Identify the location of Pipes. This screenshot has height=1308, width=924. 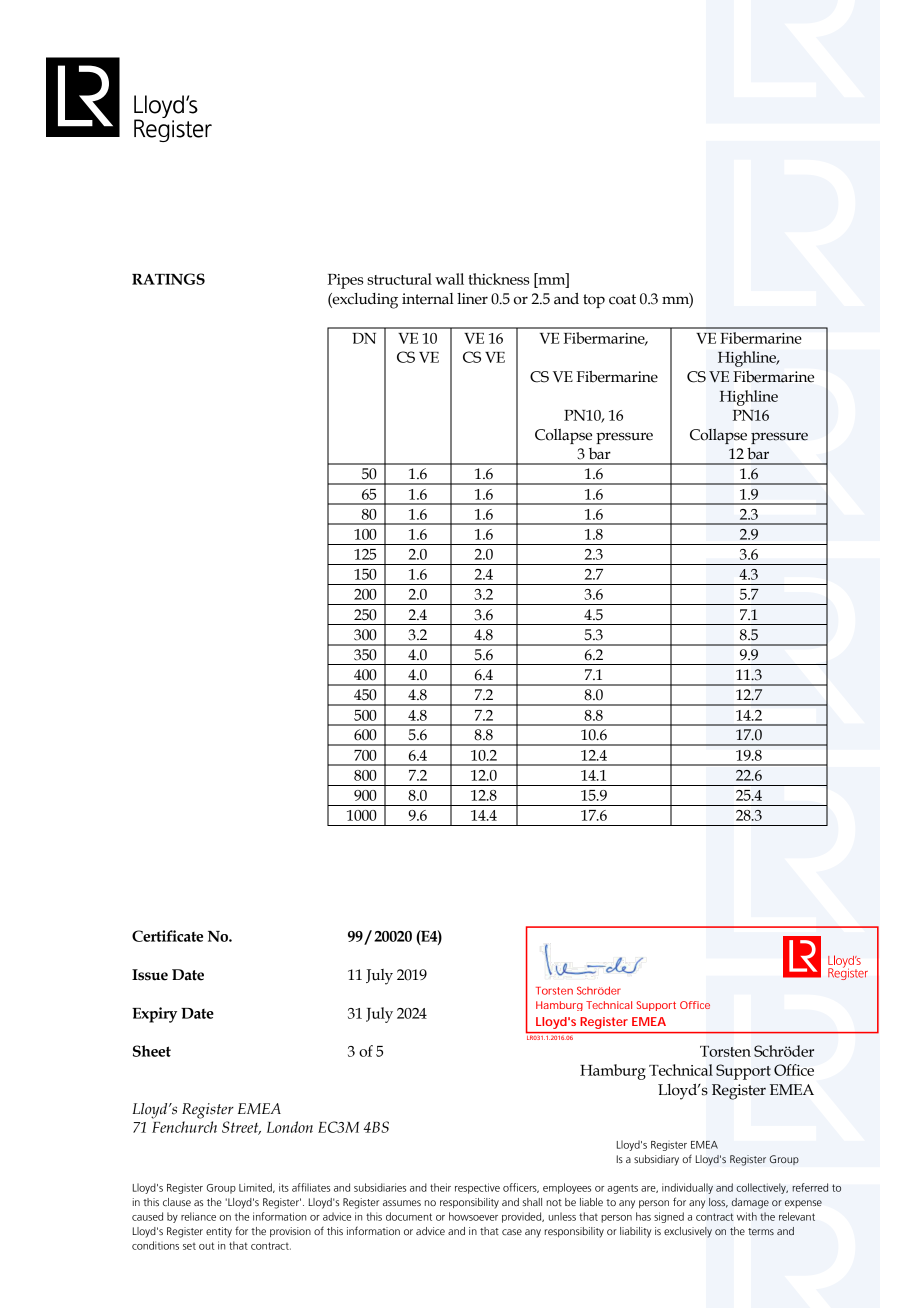
(345, 281).
